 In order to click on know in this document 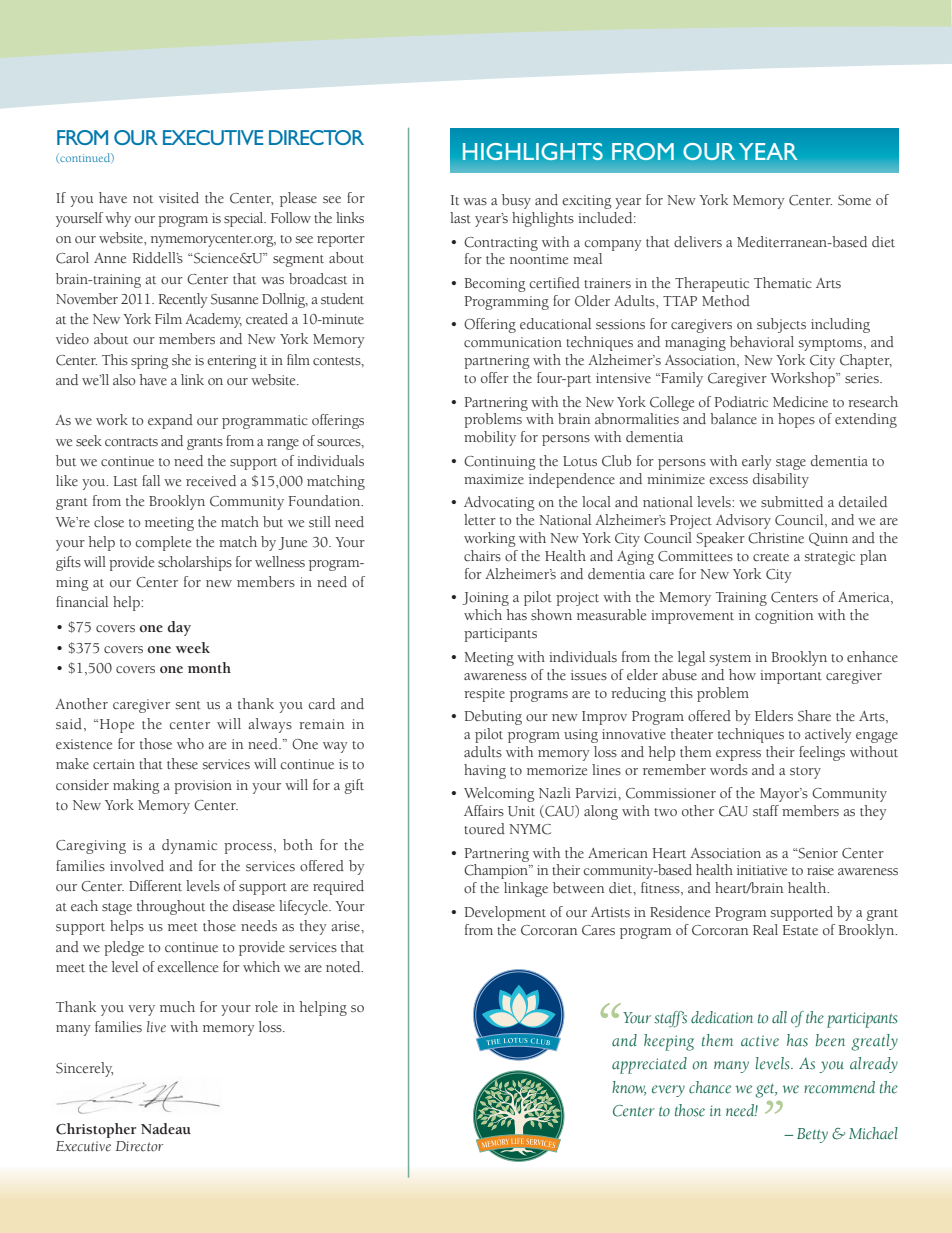, I will do `click(629, 1088)`.
